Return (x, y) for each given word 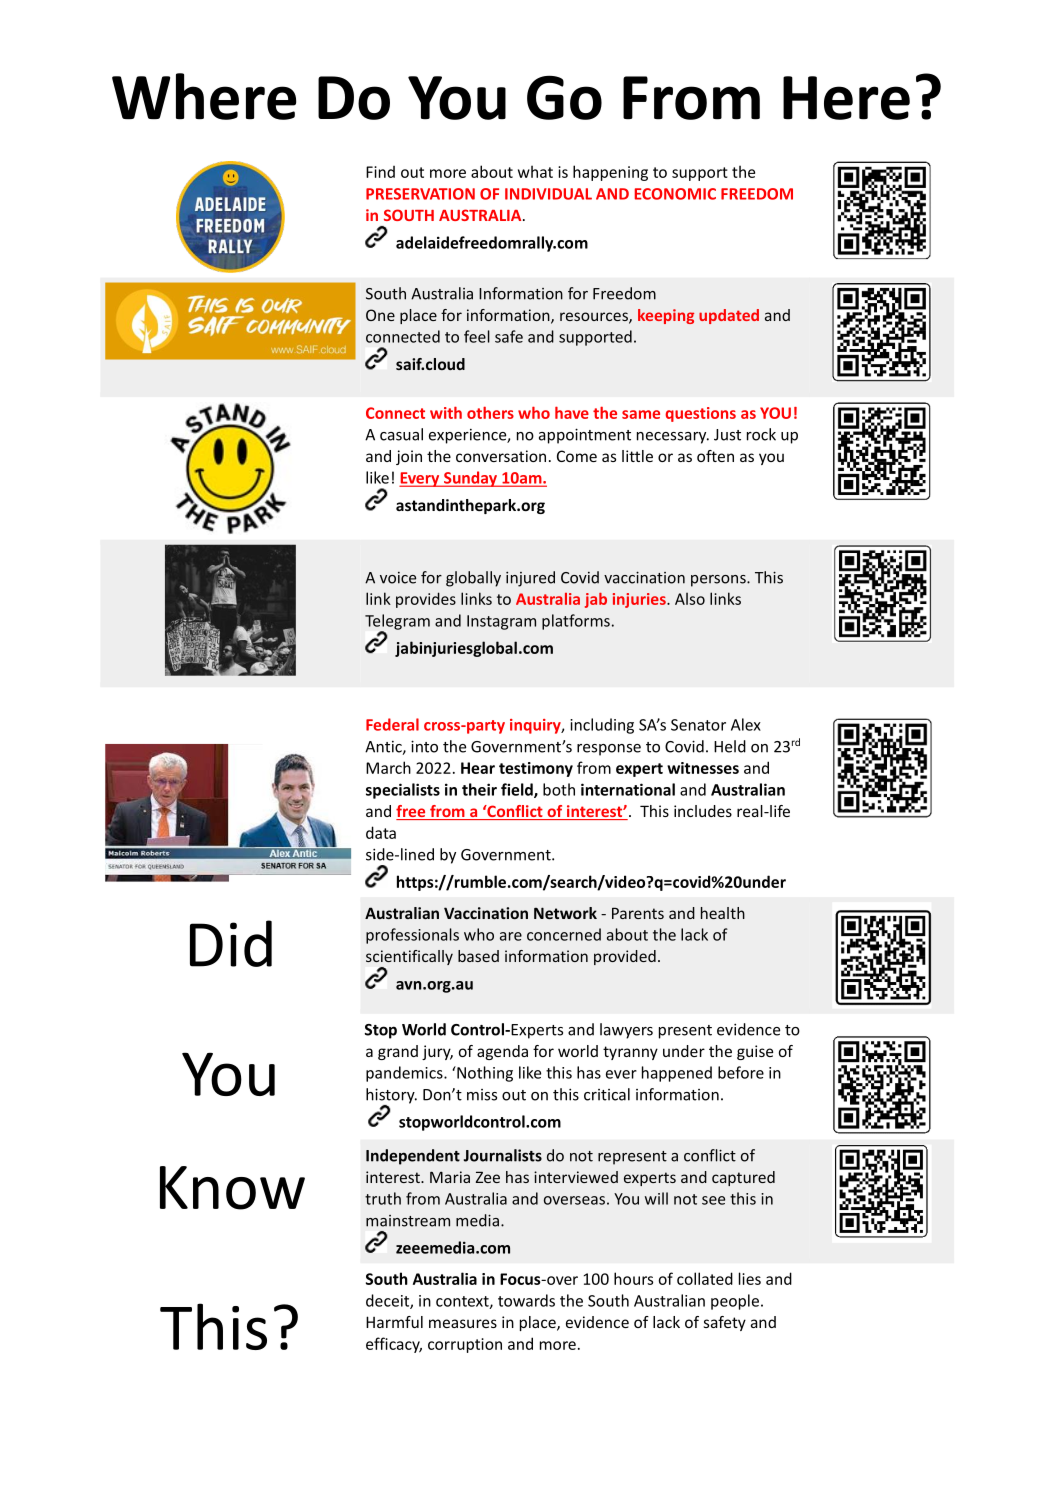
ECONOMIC (675, 194)
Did (231, 943)
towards (526, 1300)
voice (398, 578)
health (723, 913)
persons (719, 581)
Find (380, 172)
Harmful (394, 1322)
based (478, 956)
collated (705, 1278)
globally (473, 579)
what (535, 171)
